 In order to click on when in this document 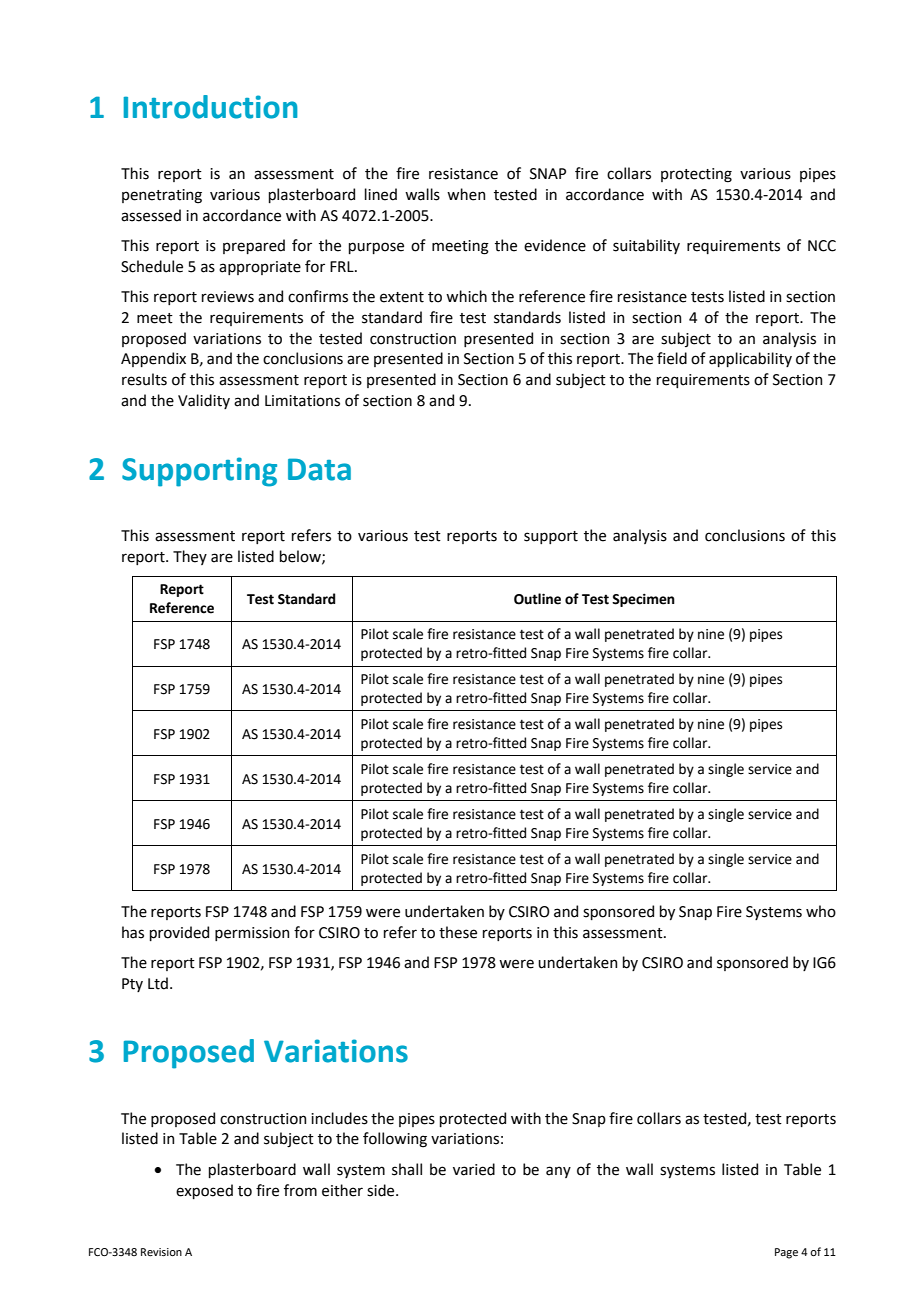, I will do `click(466, 194)`.
